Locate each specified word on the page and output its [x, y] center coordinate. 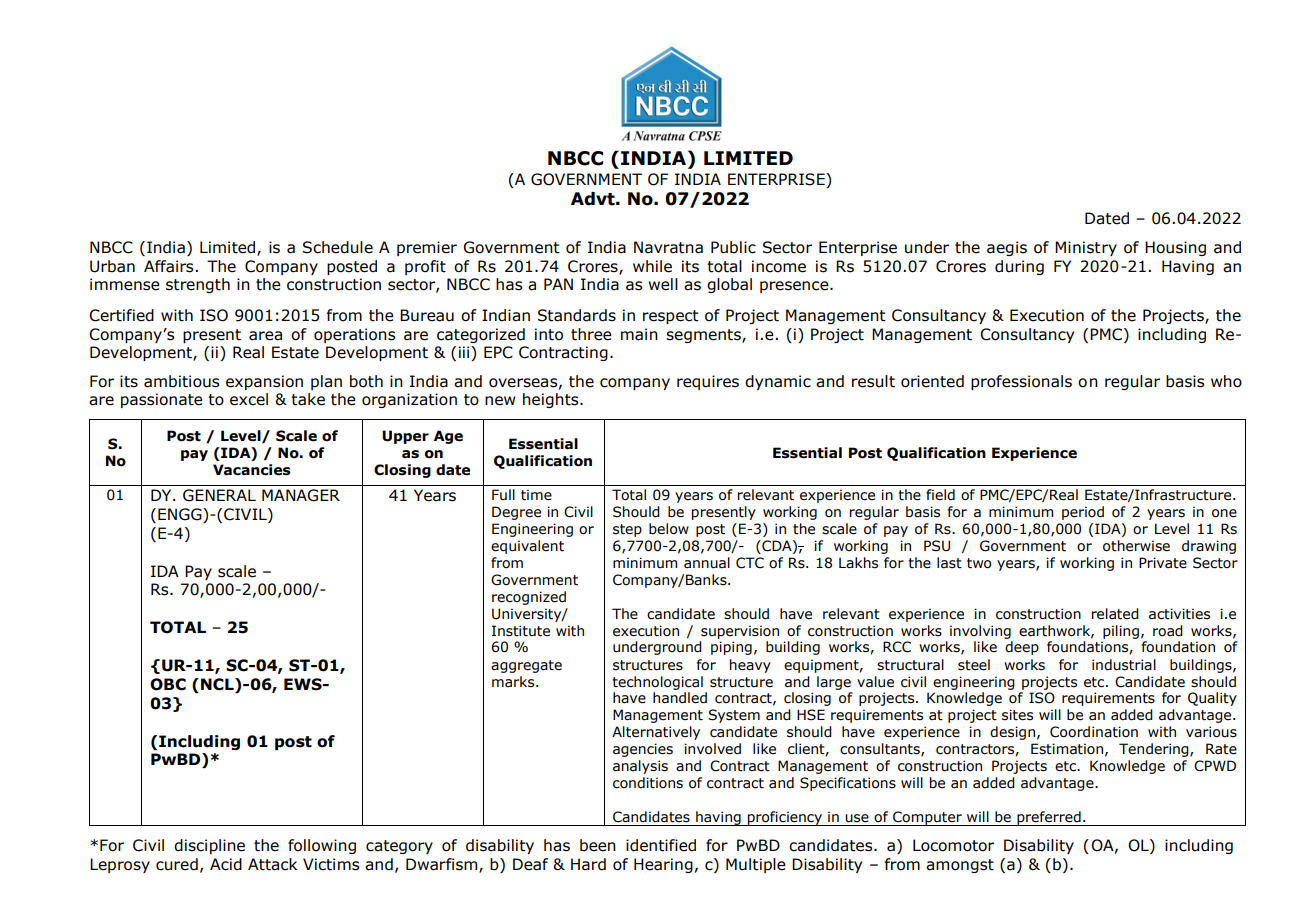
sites [1017, 715]
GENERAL [219, 495]
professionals [1021, 382]
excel [249, 399]
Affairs [170, 266]
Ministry [1086, 248]
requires [708, 382]
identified [661, 845]
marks [514, 682]
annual [707, 563]
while [652, 266]
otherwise [1136, 546]
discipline [209, 846]
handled [680, 698]
